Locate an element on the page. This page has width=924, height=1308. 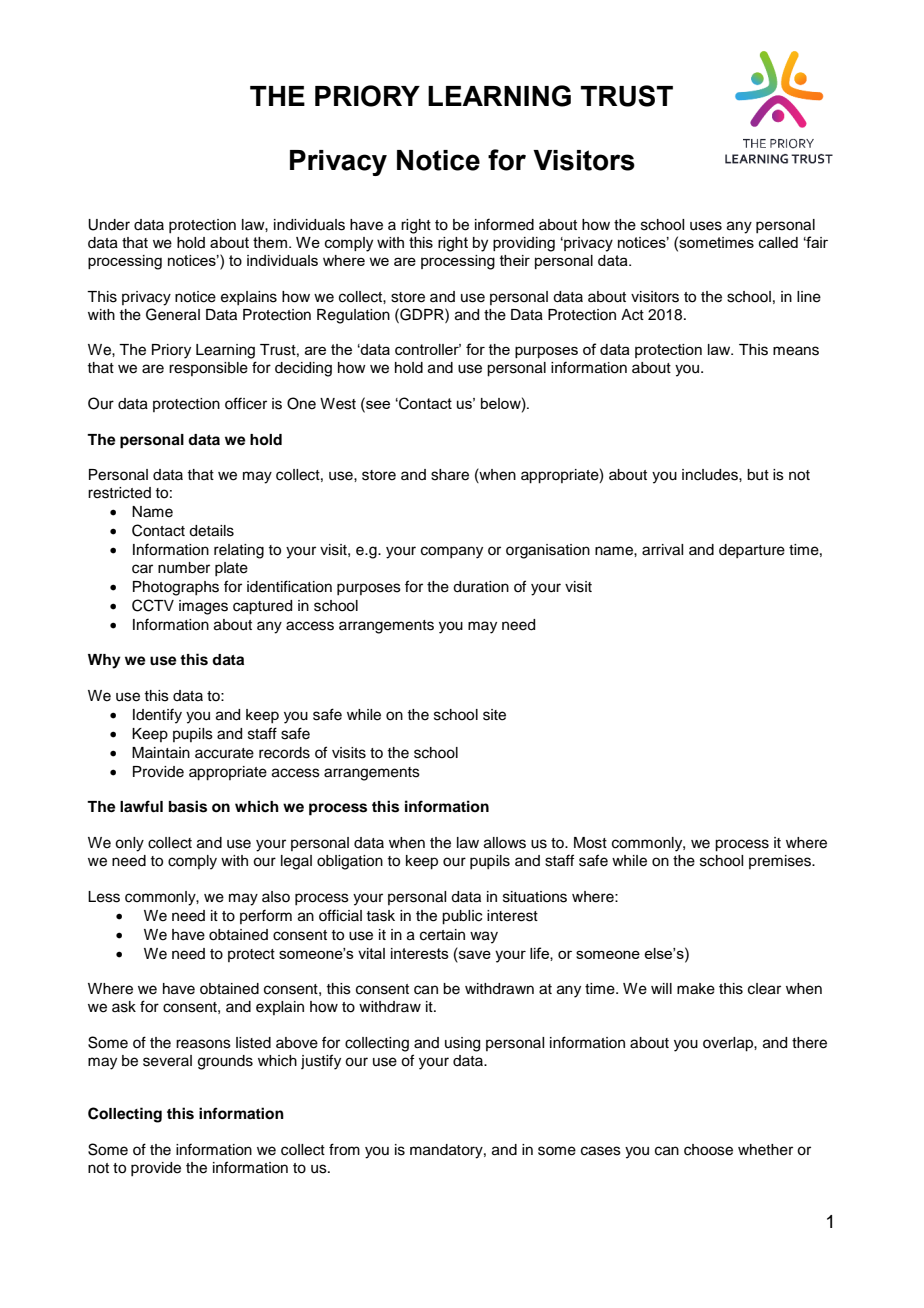
restricted is located at coordinates (119, 493).
